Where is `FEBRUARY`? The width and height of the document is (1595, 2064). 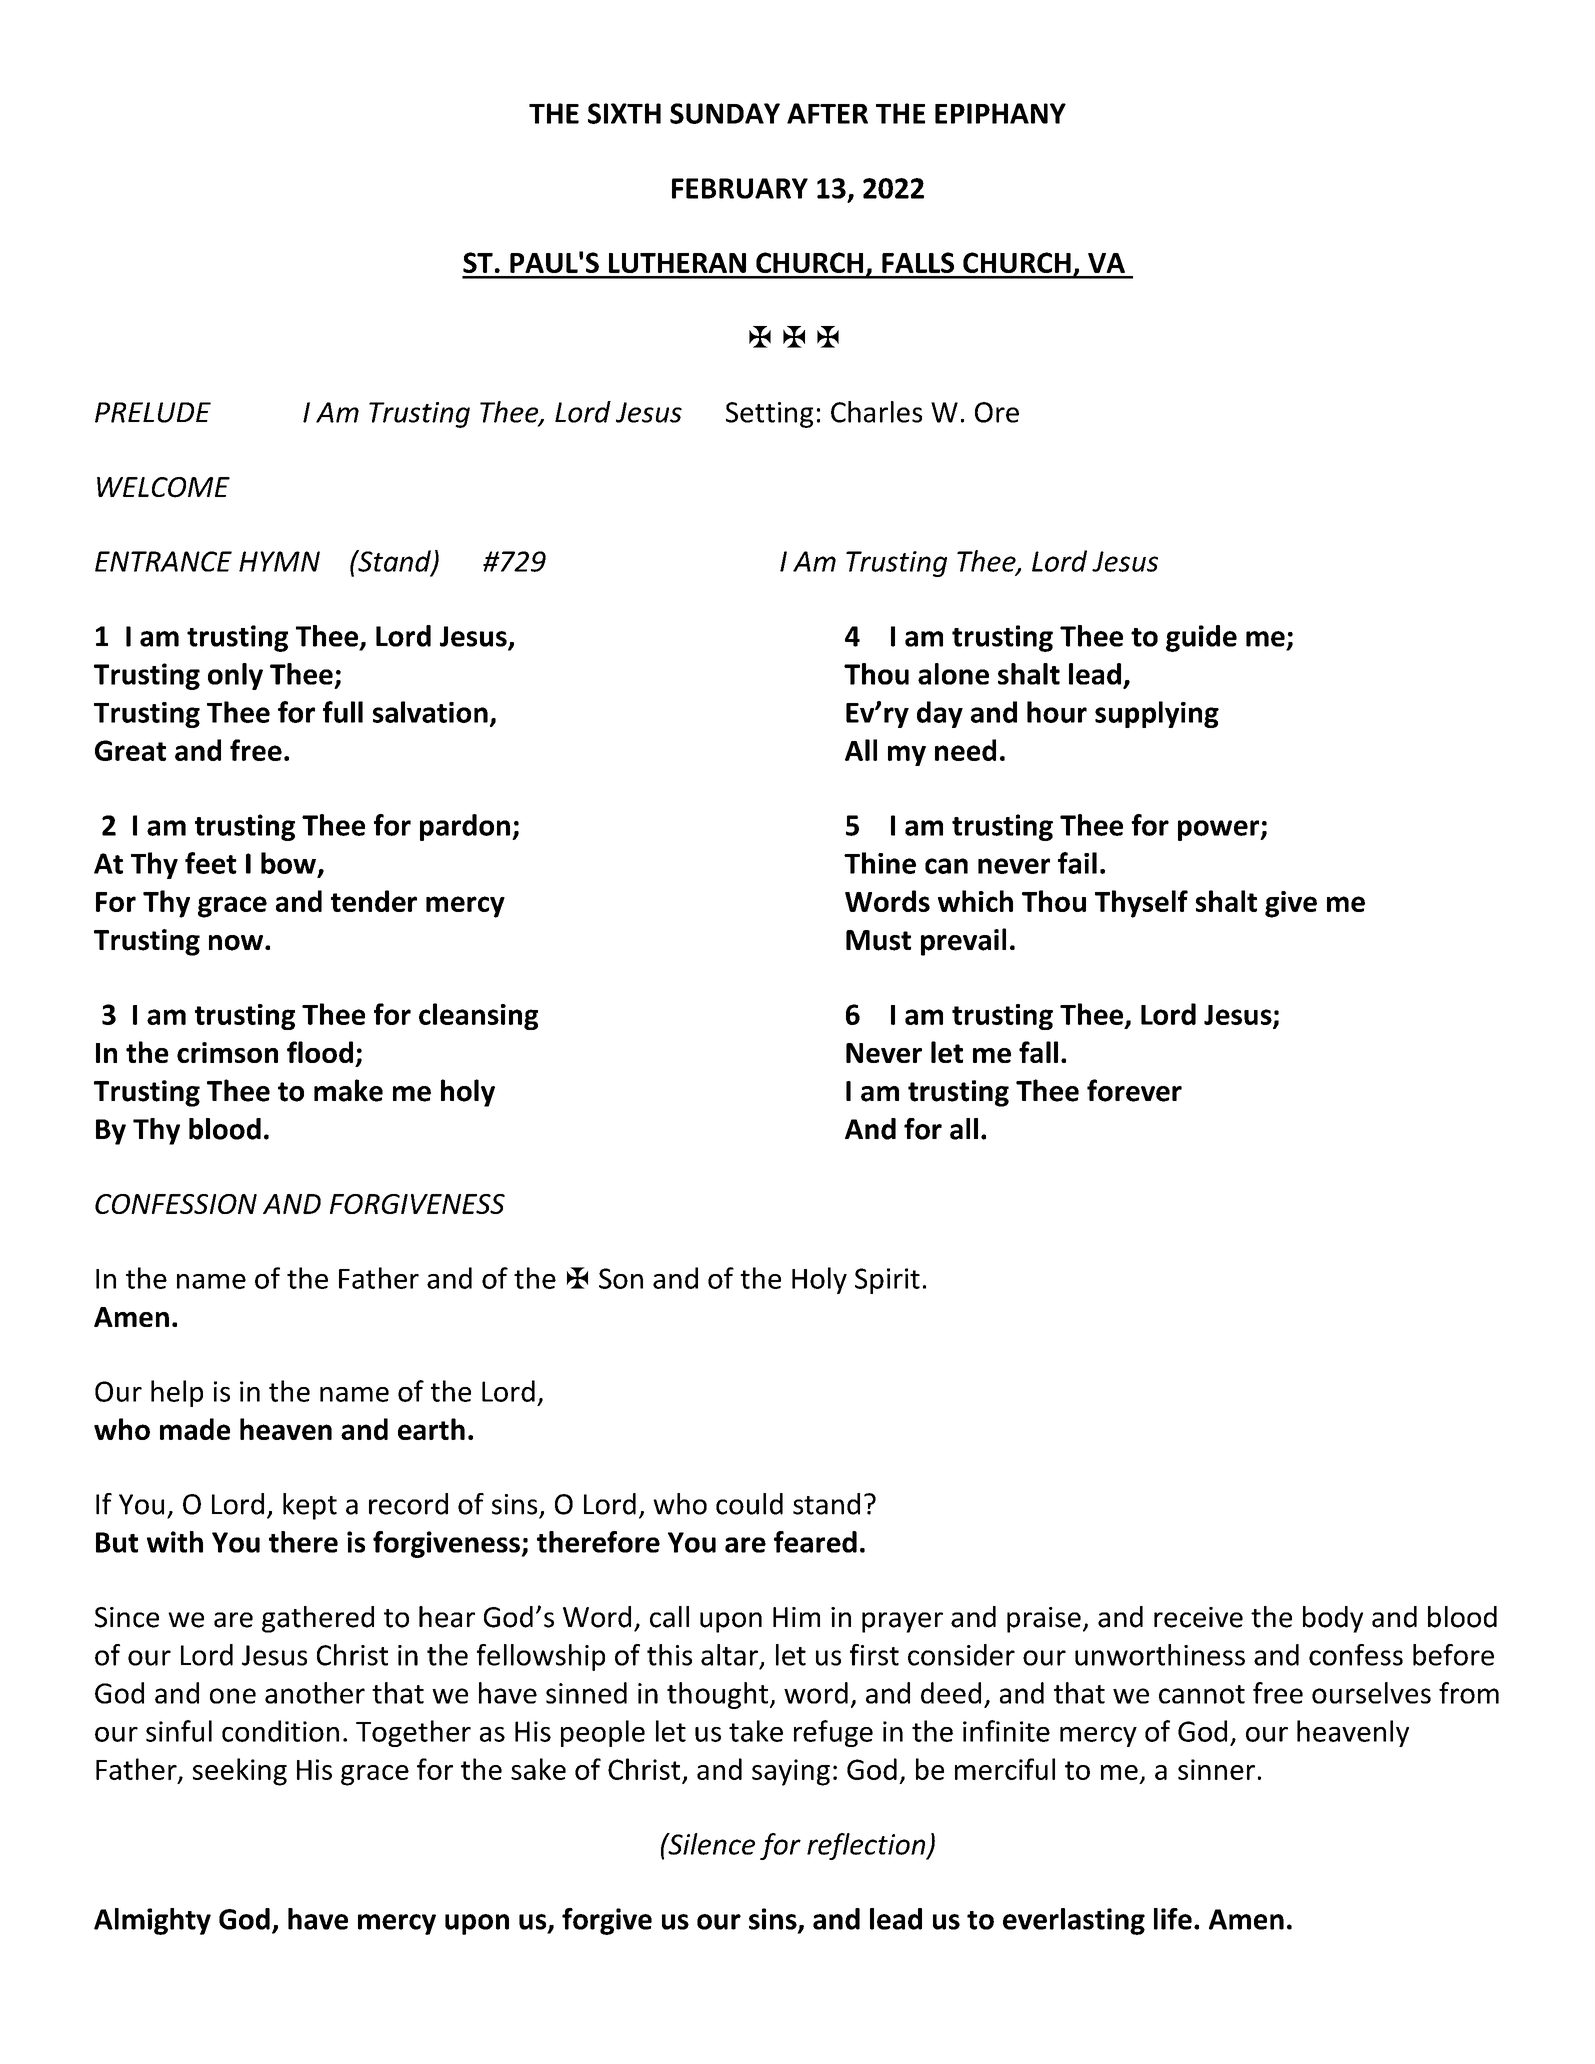 FEBRUARY is located at coordinates (740, 188).
